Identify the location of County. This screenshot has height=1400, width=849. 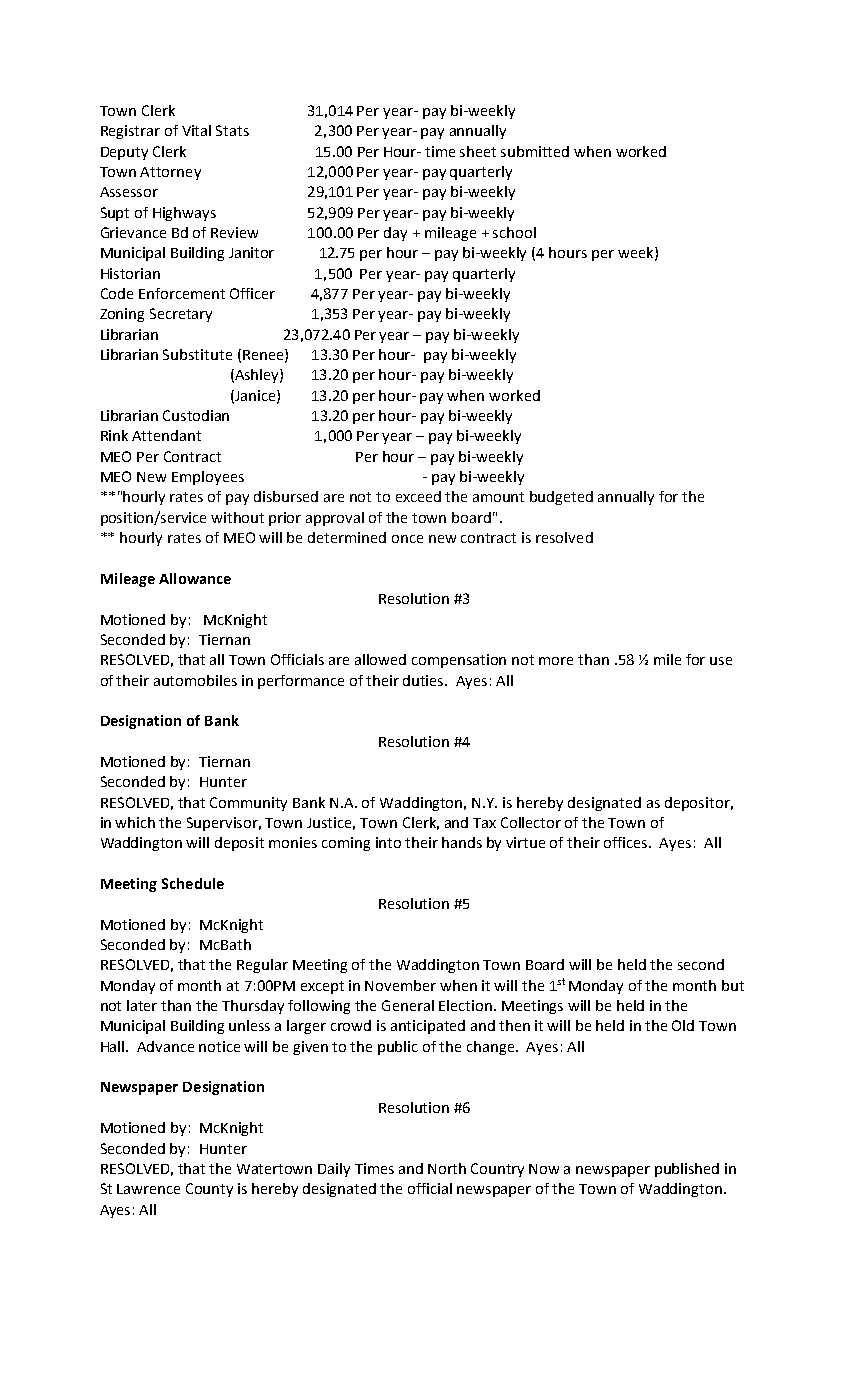
(209, 1190).
